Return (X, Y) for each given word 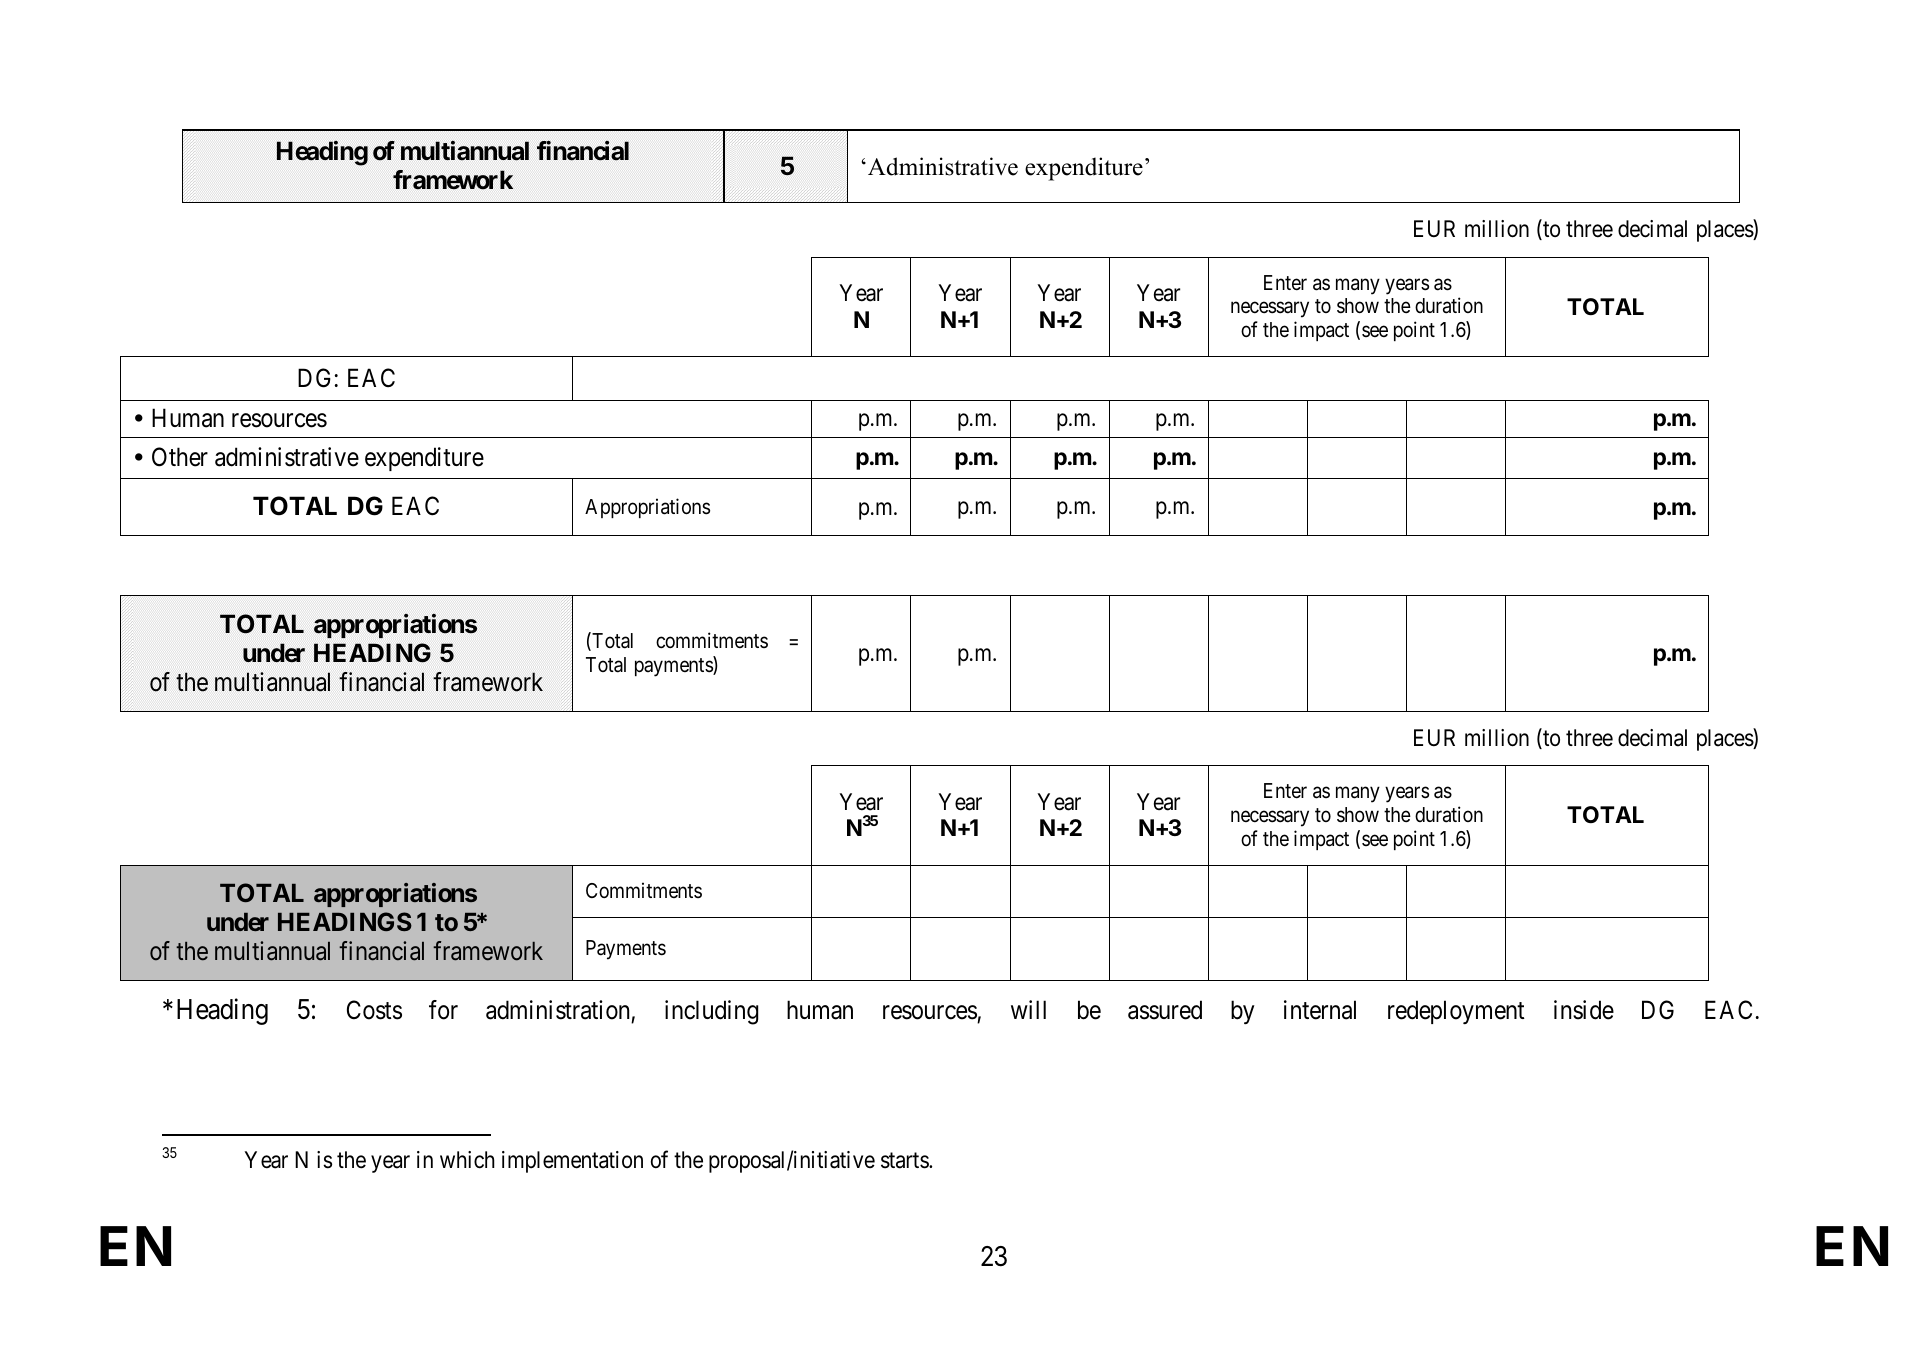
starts (905, 1161)
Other (180, 457)
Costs (374, 1010)
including (711, 1012)
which (467, 1160)
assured (1165, 1010)
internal (1320, 1010)
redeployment (1456, 1012)
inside (1584, 1010)
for (443, 1010)
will (1028, 1009)
